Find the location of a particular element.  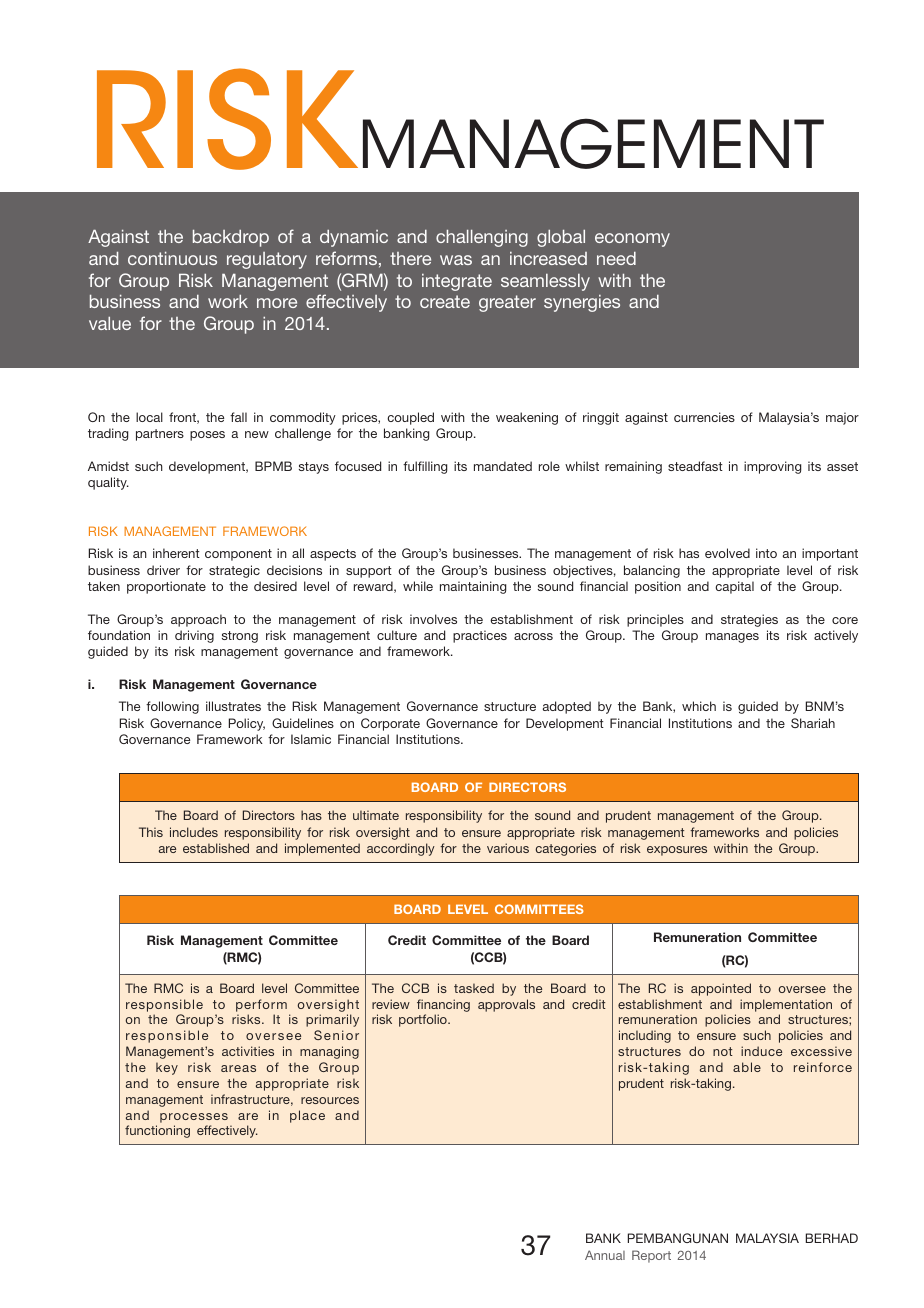

following is located at coordinates (172, 707).
